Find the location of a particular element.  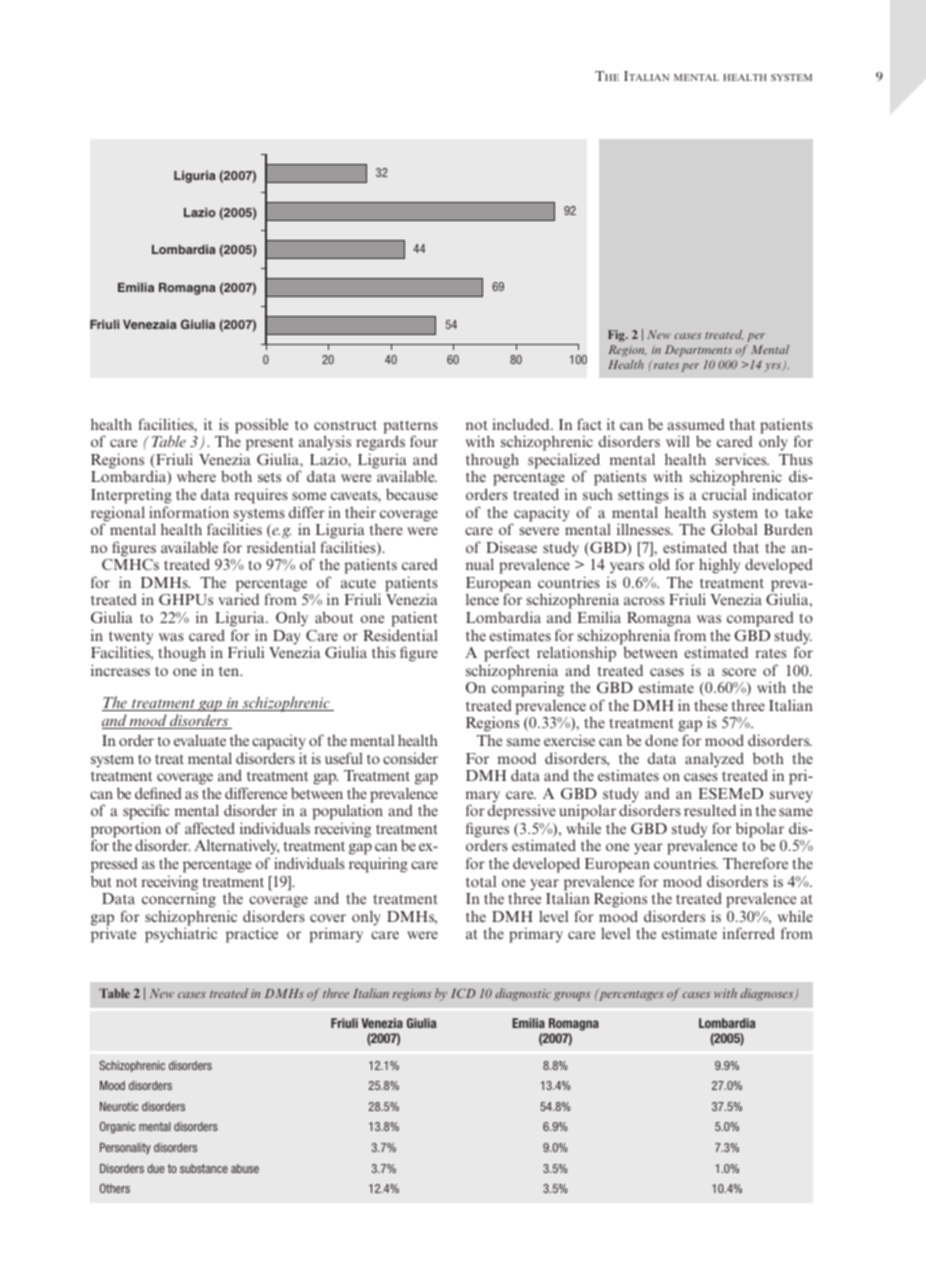

possible is located at coordinates (261, 426).
